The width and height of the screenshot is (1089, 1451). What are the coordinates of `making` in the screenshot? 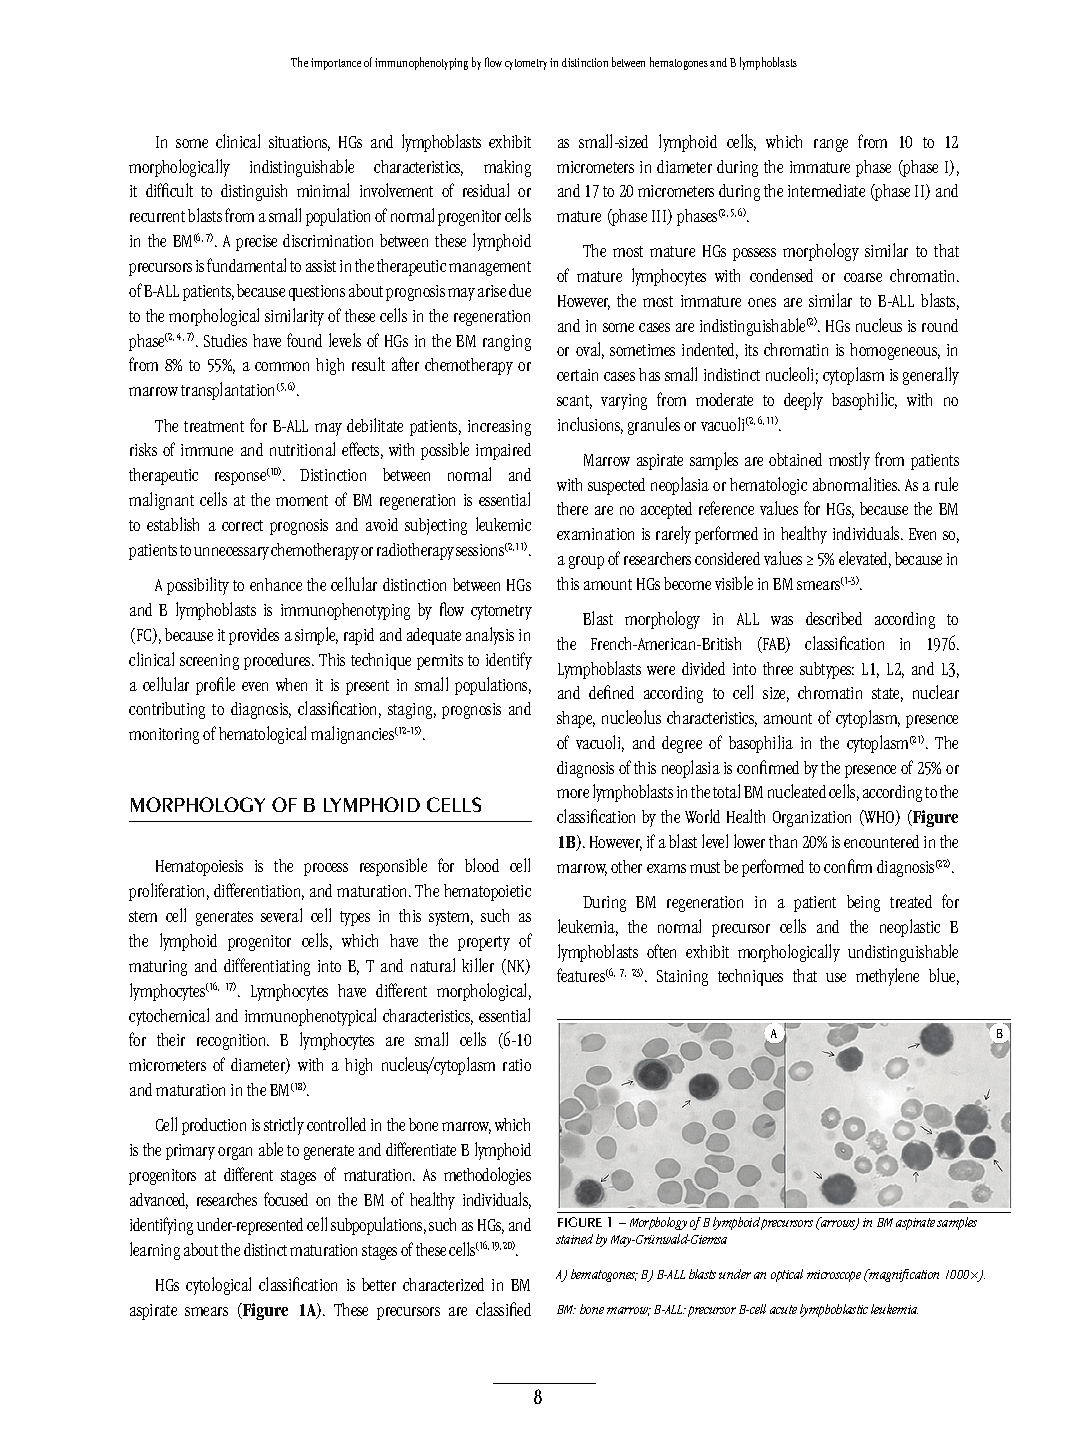 It's located at (507, 168).
